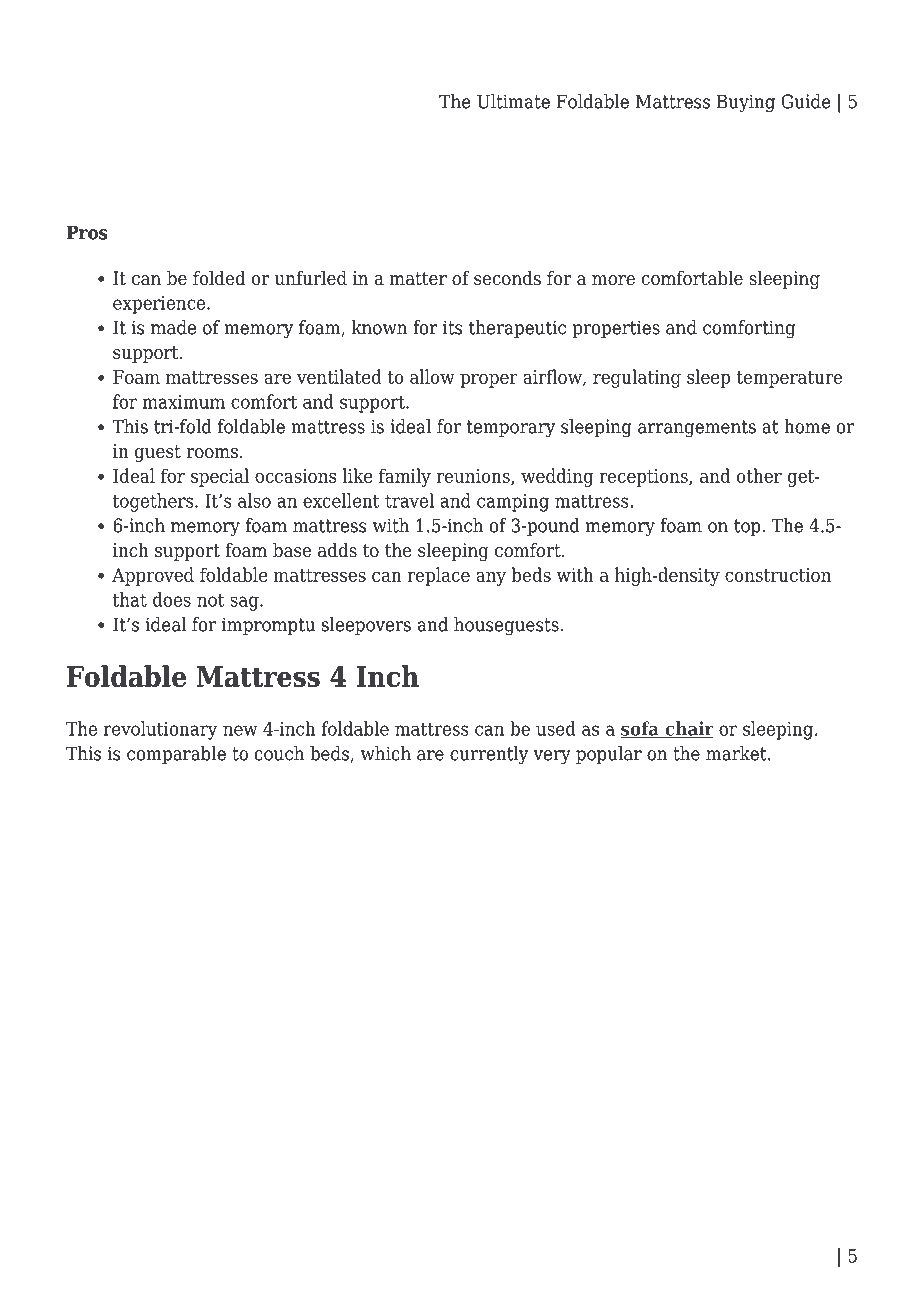 The height and width of the image is (1308, 924). Describe the element at coordinates (489, 755) in the image. I see `currently` at that location.
